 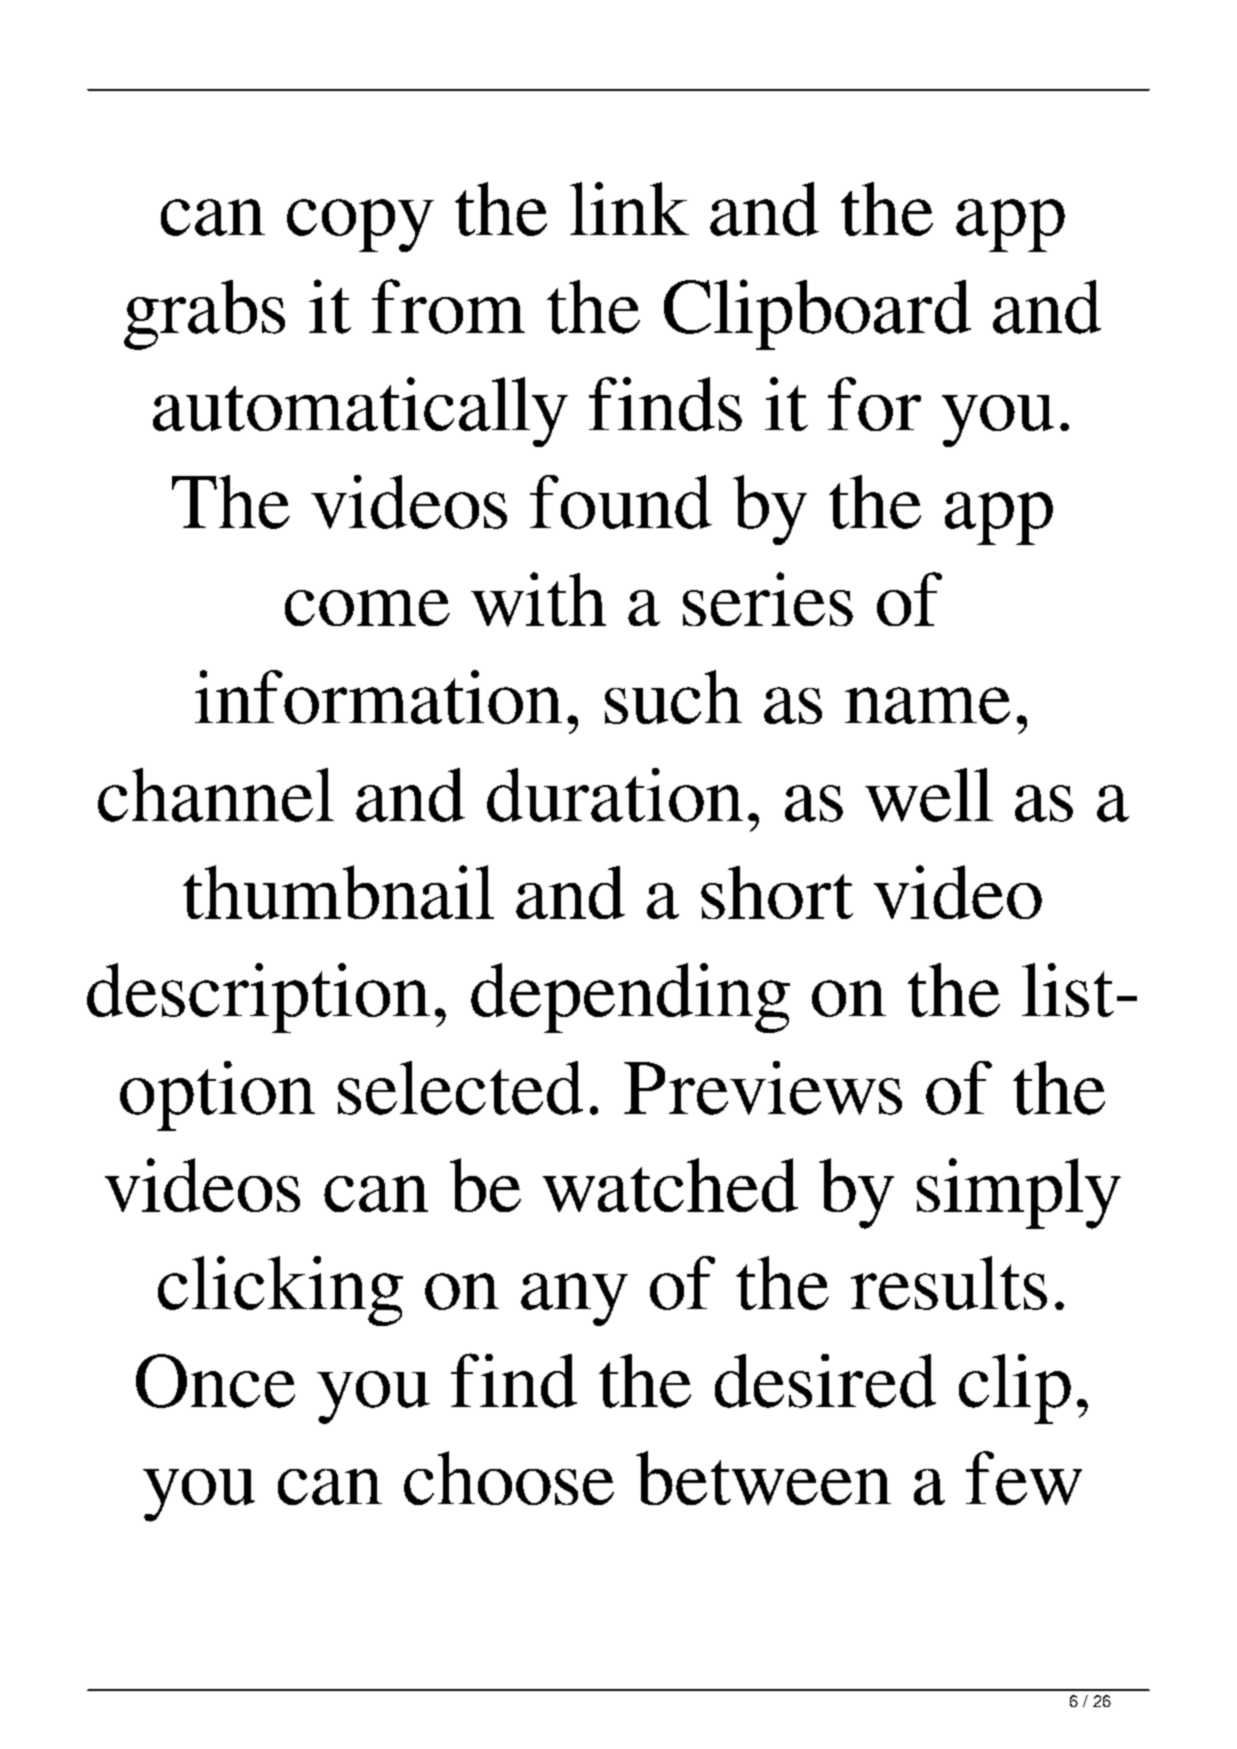 What do you see at coordinates (338, 892) in the screenshot?
I see `thumbnail` at bounding box center [338, 892].
